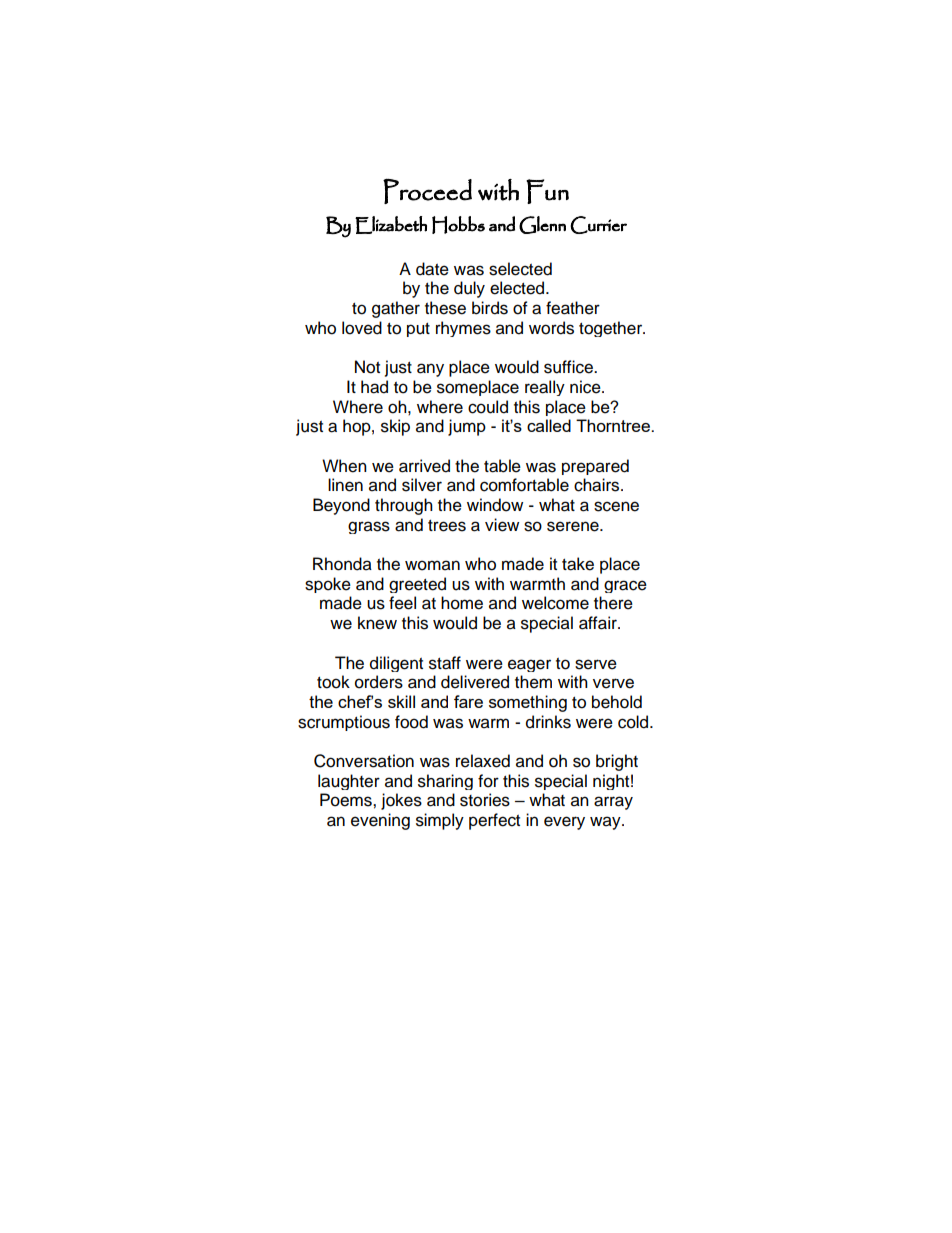  I want to click on Fun, so click(547, 191).
